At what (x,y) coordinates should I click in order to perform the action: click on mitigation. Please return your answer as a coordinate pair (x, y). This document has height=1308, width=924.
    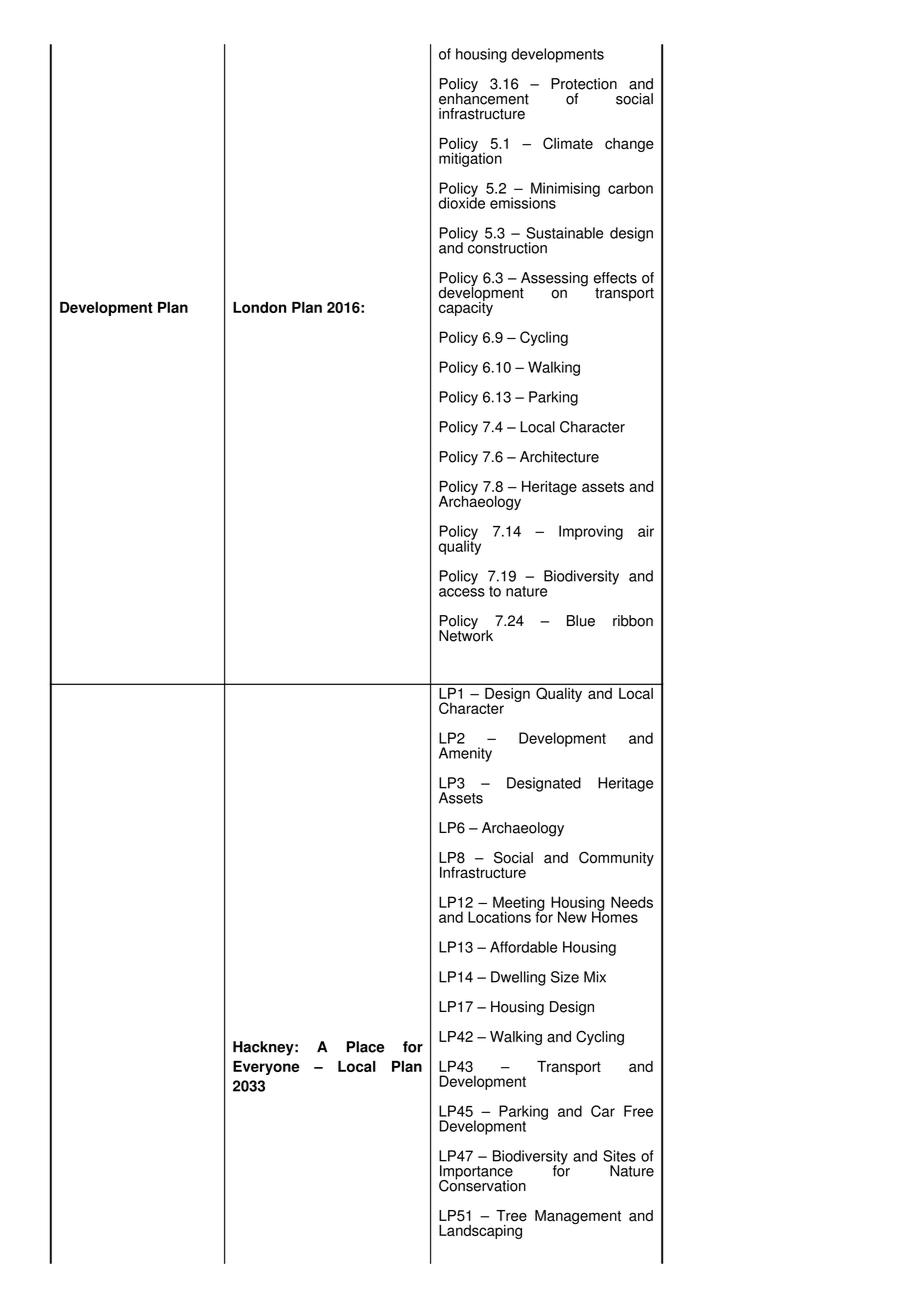
    Looking at the image, I should click on (470, 158).
